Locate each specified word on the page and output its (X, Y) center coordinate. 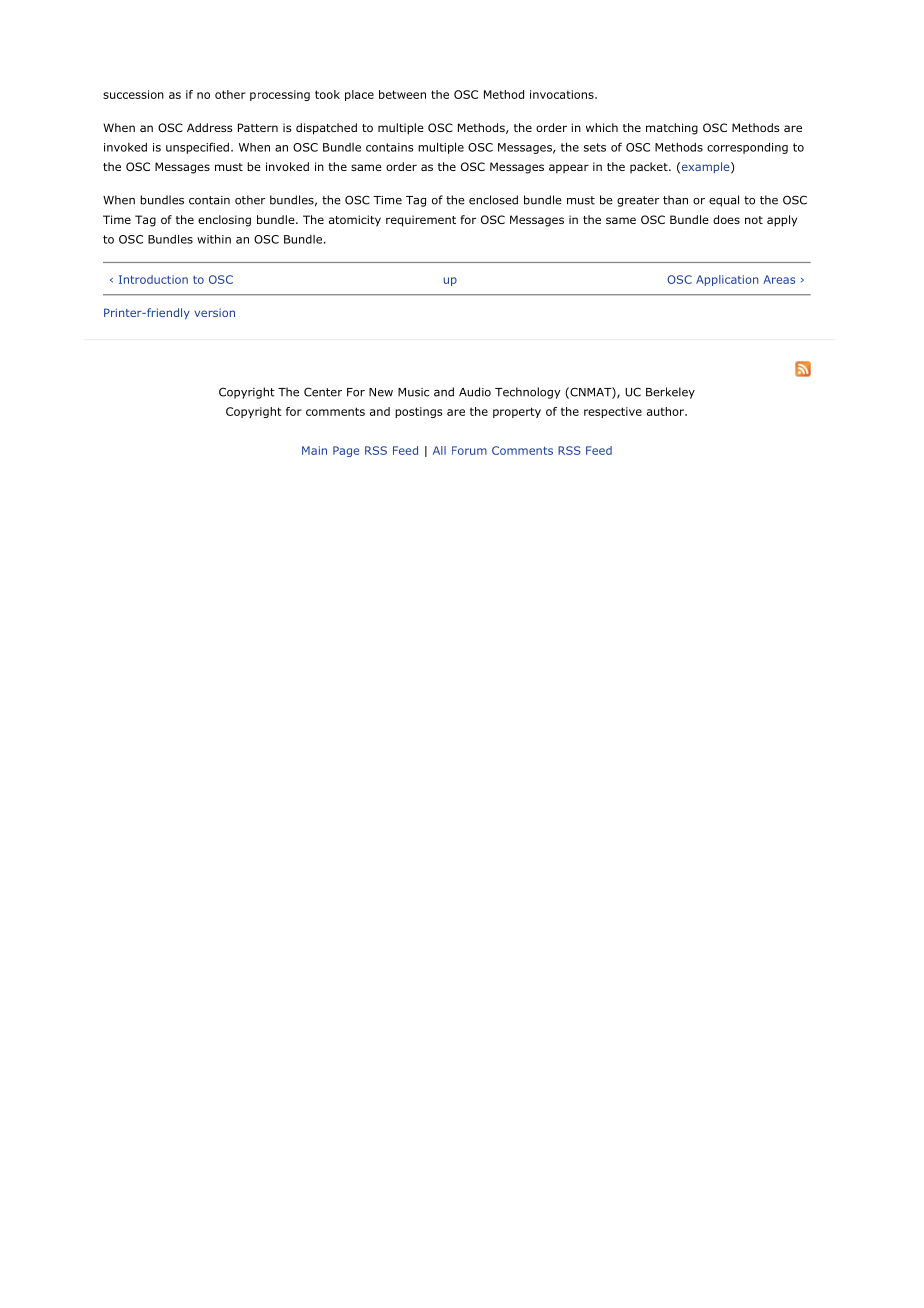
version (214, 313)
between (402, 94)
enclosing (224, 221)
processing (280, 95)
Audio (475, 392)
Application (727, 280)
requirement (421, 221)
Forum (469, 450)
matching (672, 129)
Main (314, 450)
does (726, 219)
